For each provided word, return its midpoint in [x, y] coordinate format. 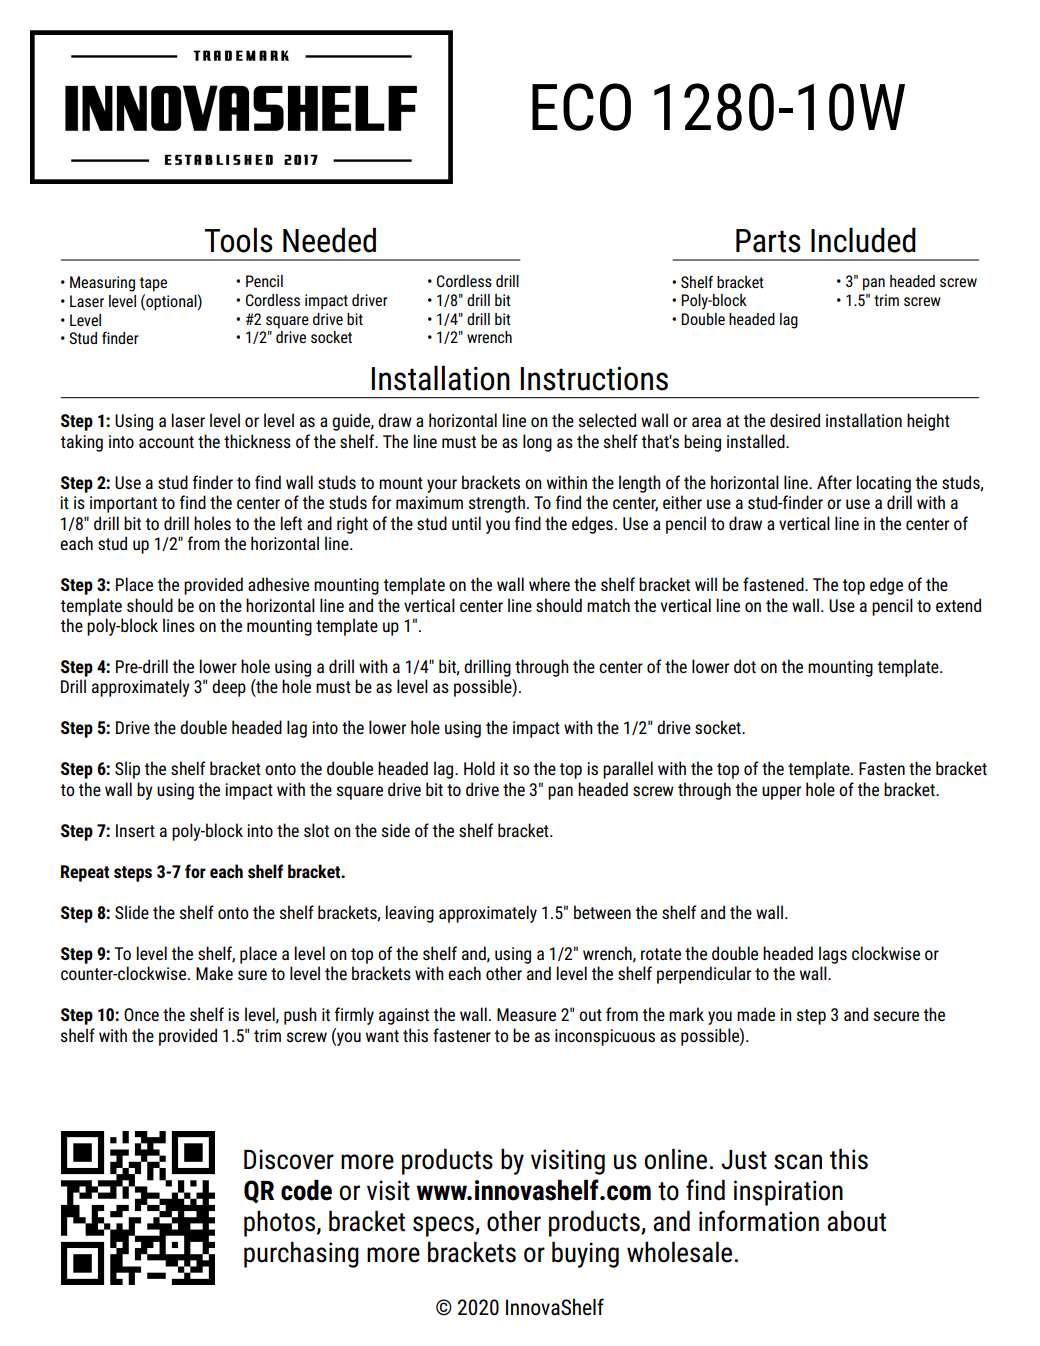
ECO [581, 107]
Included [863, 240]
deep [229, 688]
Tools [239, 240]
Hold [479, 768]
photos [279, 1223]
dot [745, 666]
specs [444, 1226]
